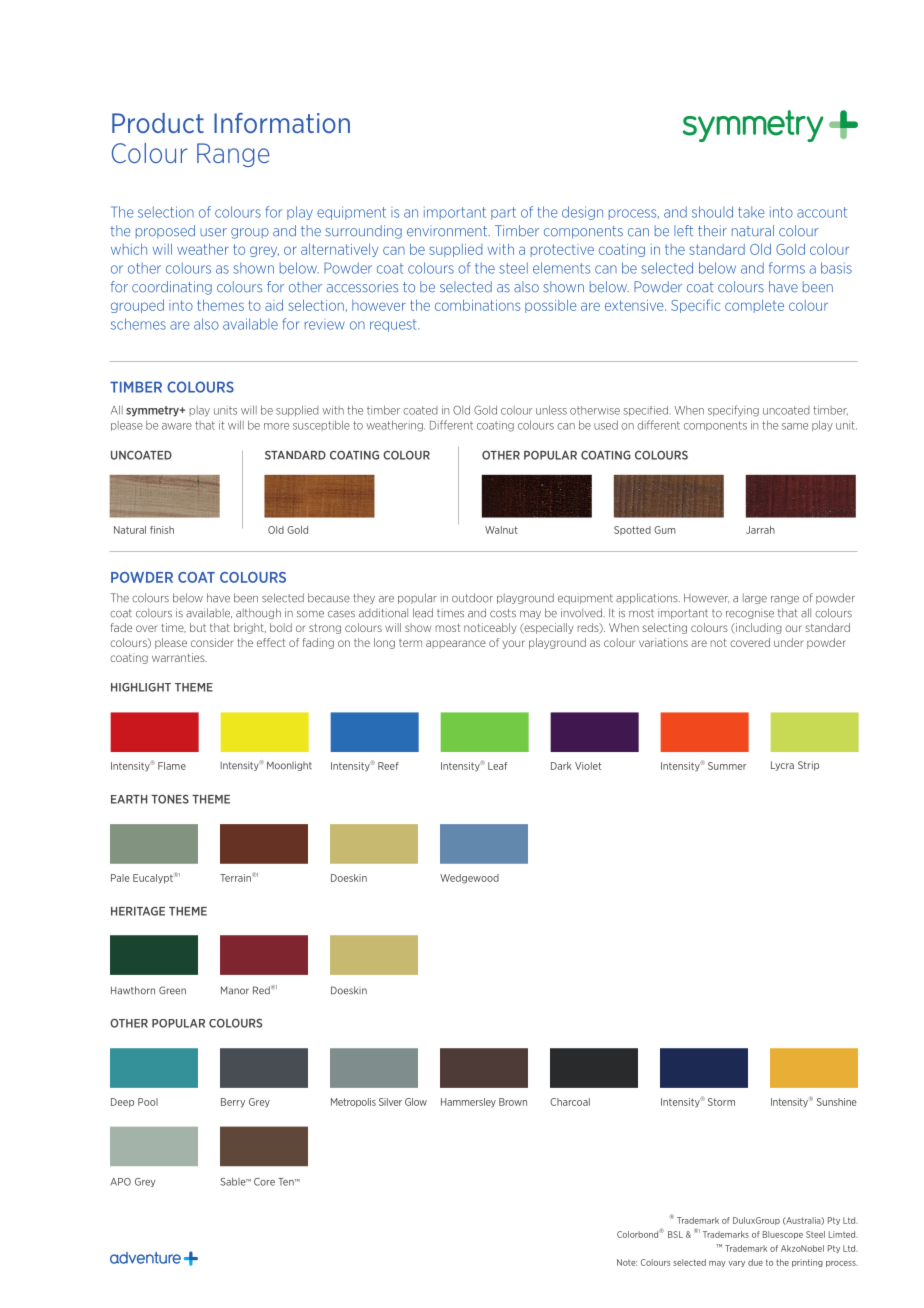  Describe the element at coordinates (264, 1182) in the page. I see `Core` at that location.
